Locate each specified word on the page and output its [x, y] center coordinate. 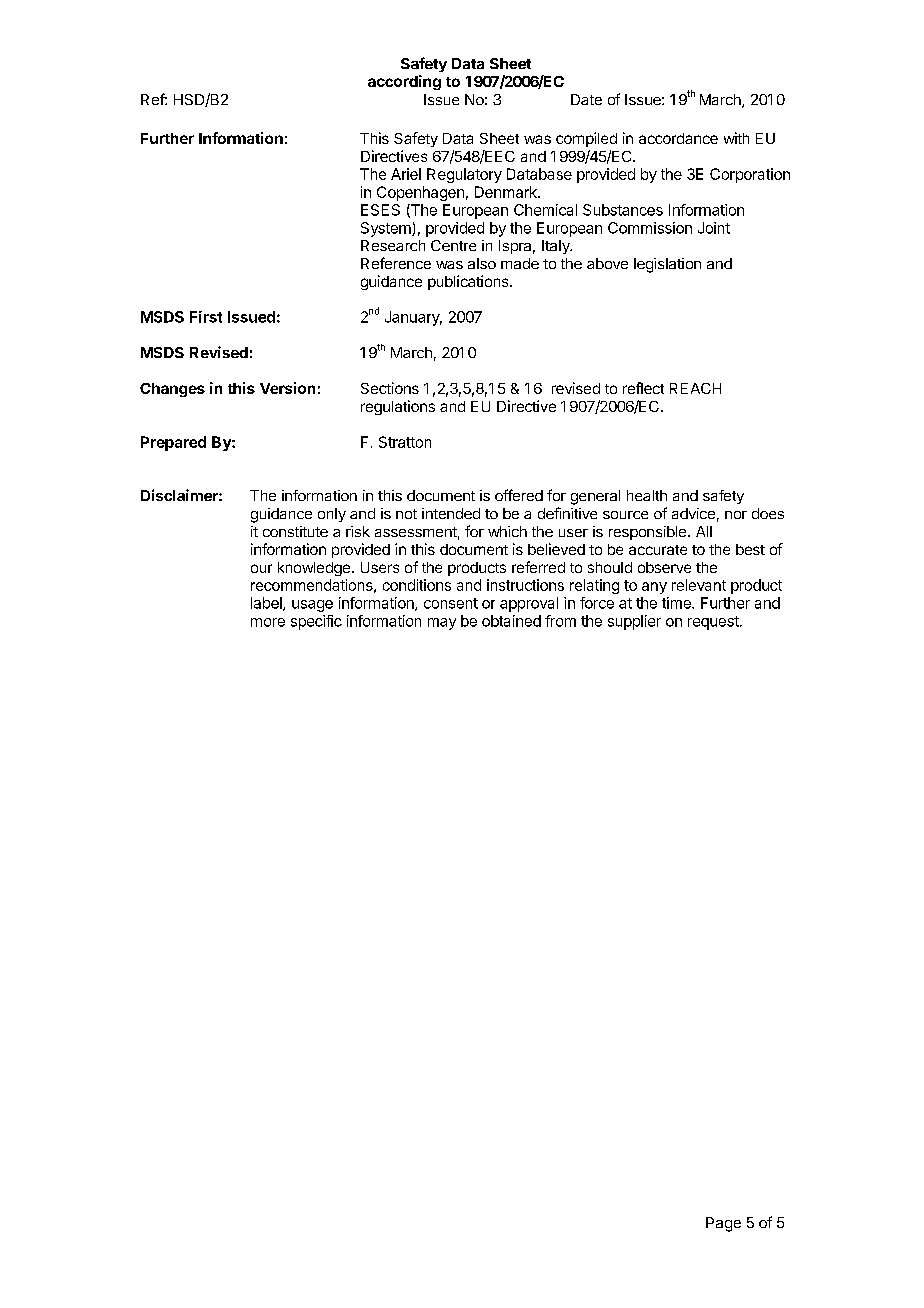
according [404, 82]
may [442, 624]
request [714, 623]
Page [723, 1224]
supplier [634, 622]
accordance [678, 138]
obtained [511, 621]
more [268, 622]
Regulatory [464, 175]
